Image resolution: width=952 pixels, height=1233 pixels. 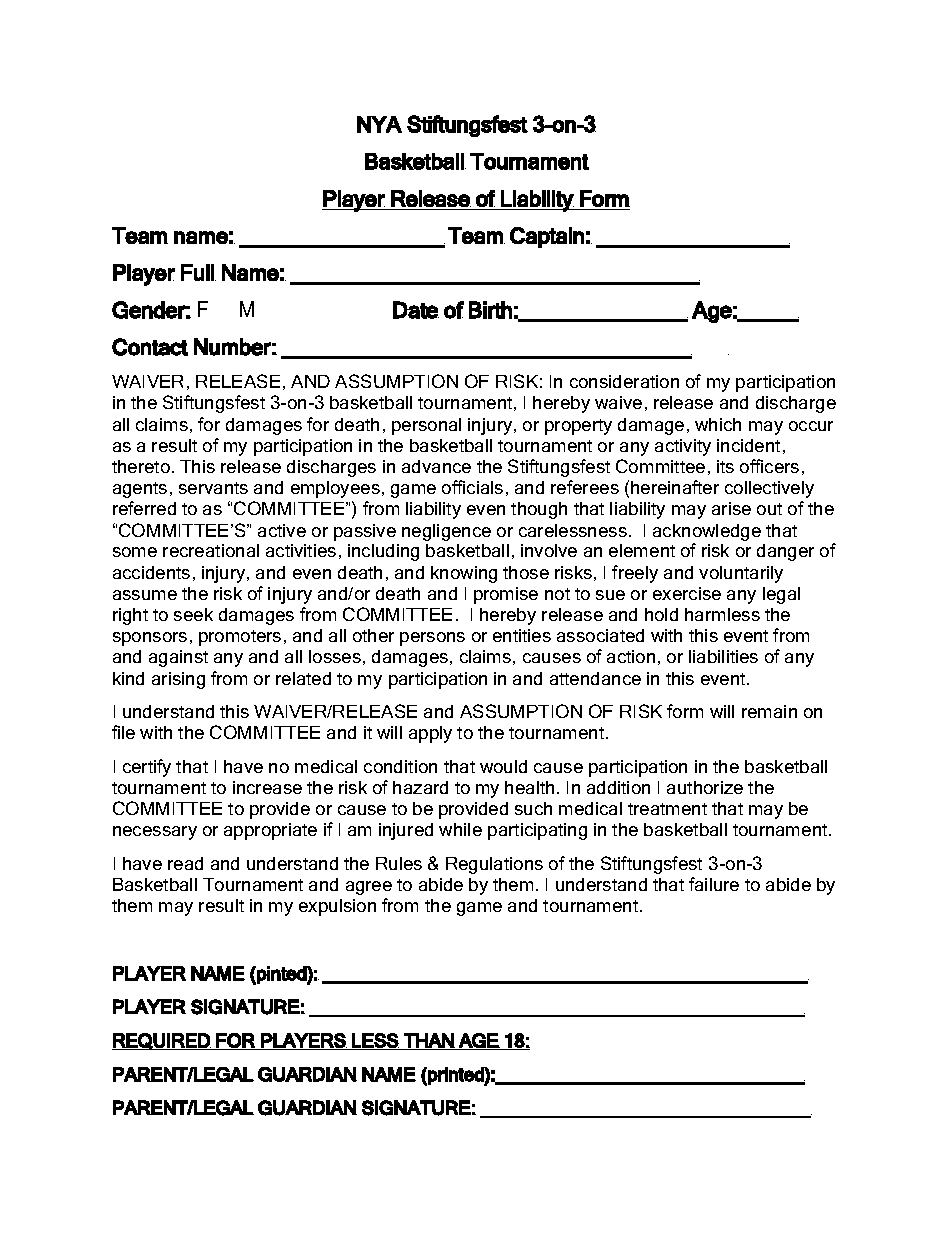 I want to click on voluntarily, so click(x=741, y=574).
